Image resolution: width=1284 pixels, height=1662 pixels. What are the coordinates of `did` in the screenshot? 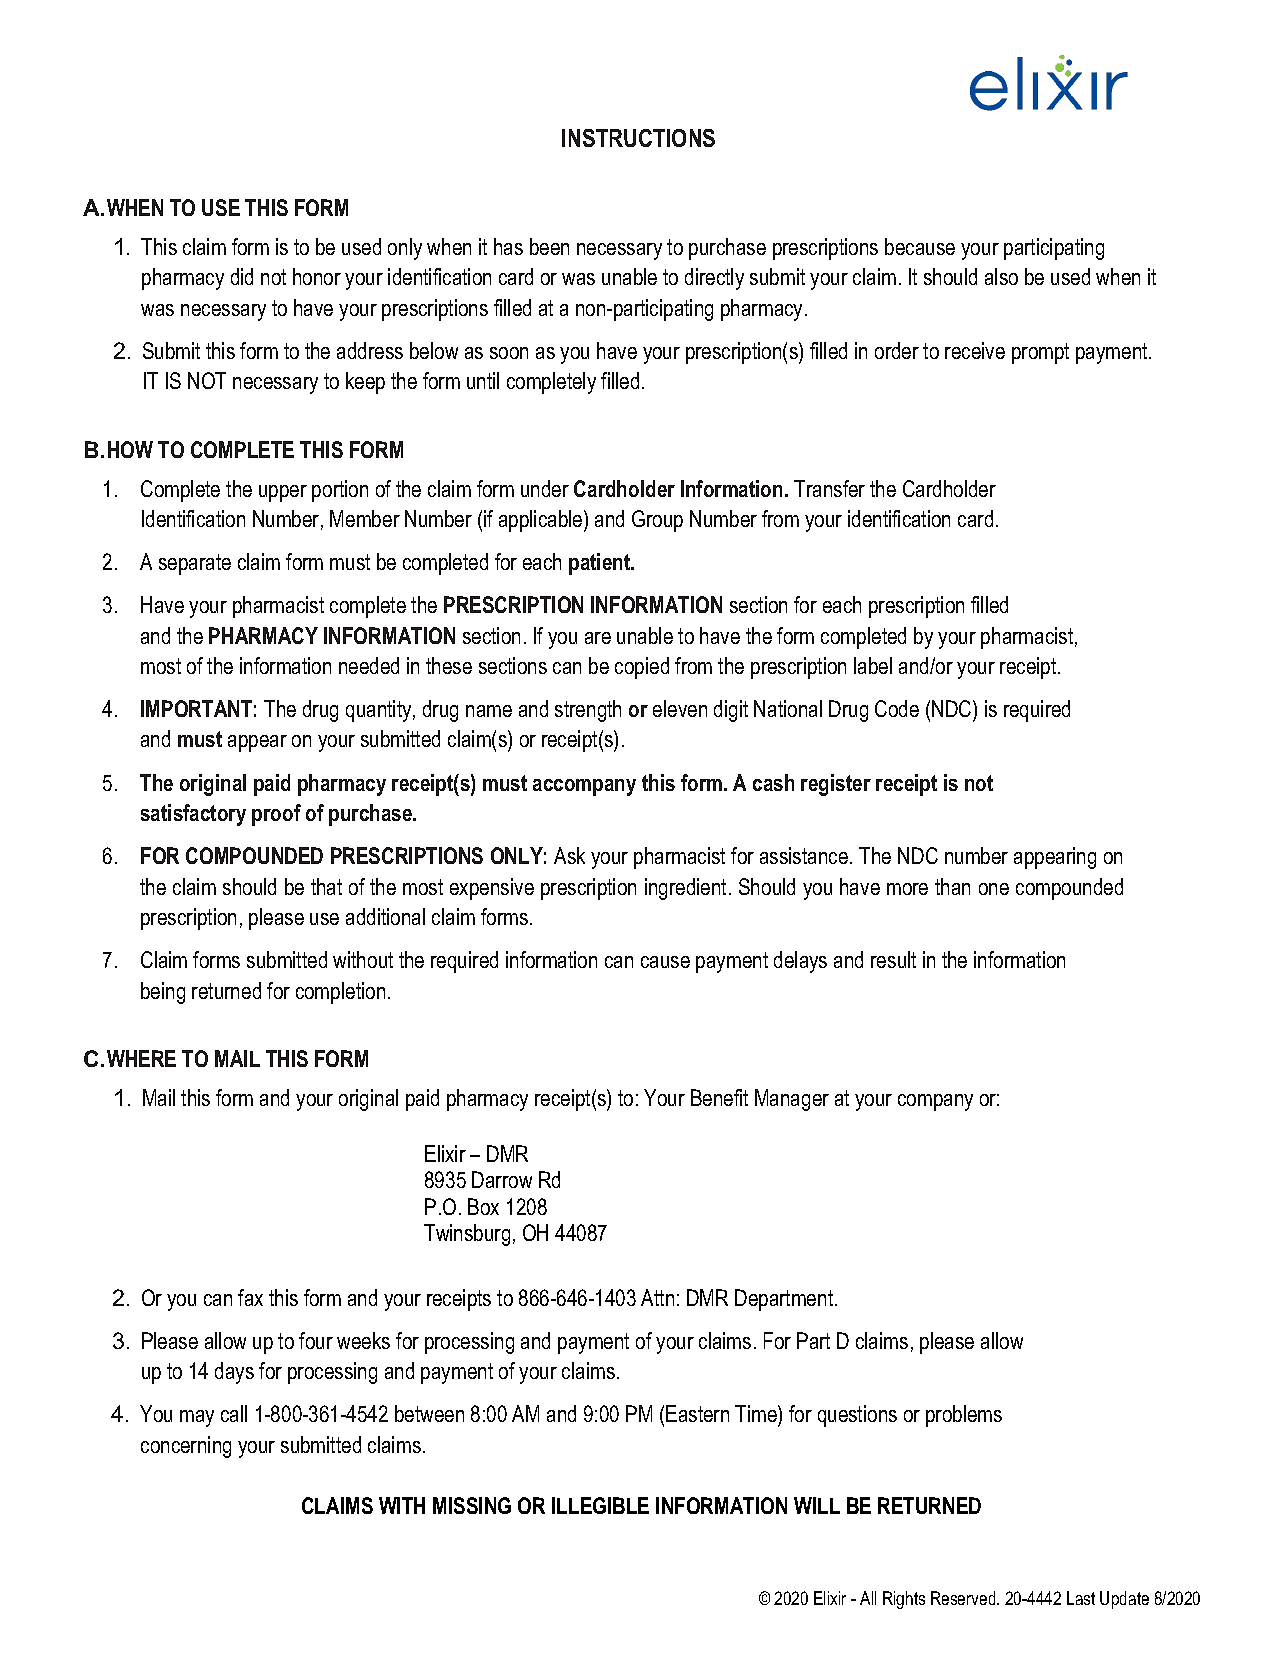 It's located at (242, 276).
